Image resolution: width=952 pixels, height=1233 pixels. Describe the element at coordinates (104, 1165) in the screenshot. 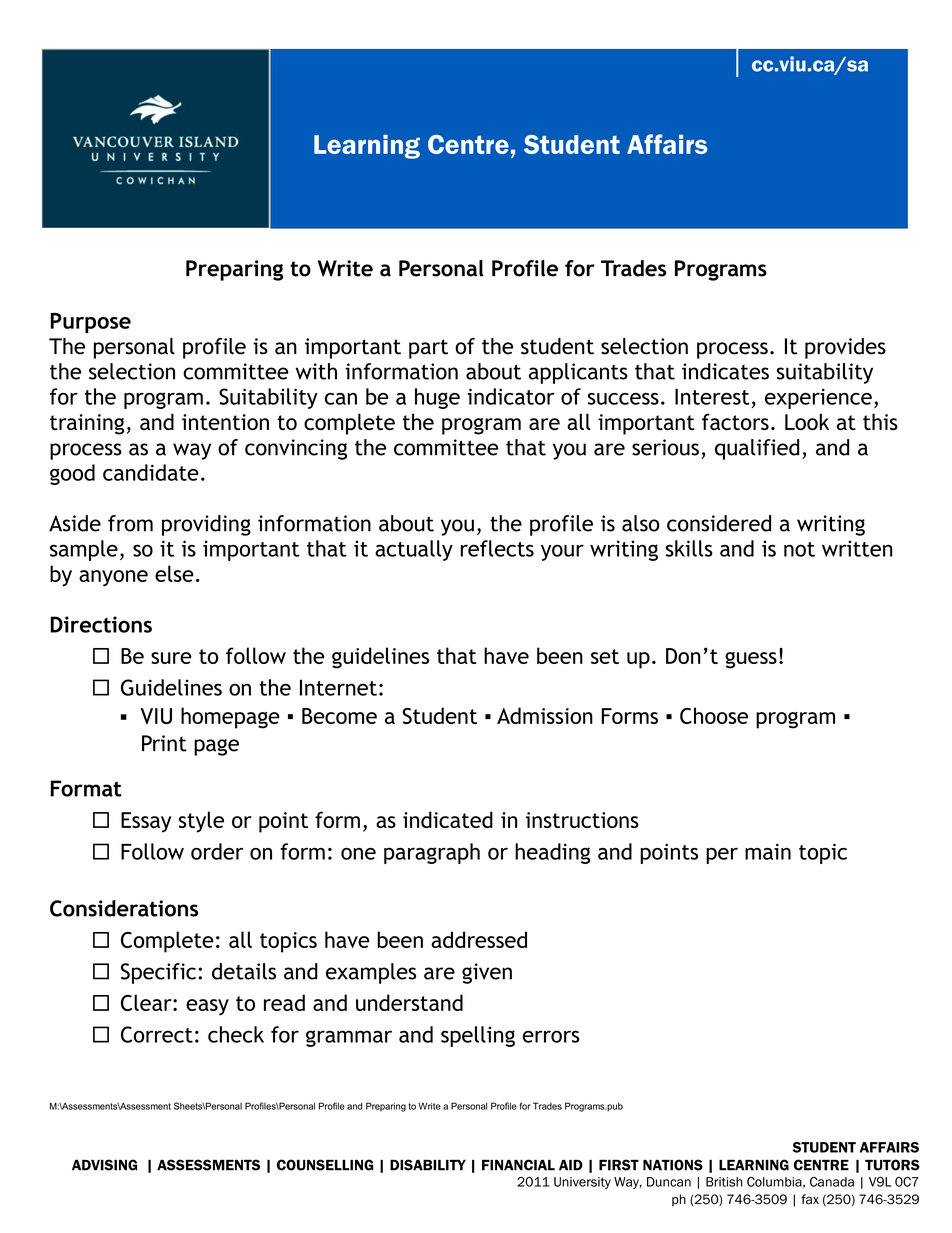

I see `ADVISING` at that location.
